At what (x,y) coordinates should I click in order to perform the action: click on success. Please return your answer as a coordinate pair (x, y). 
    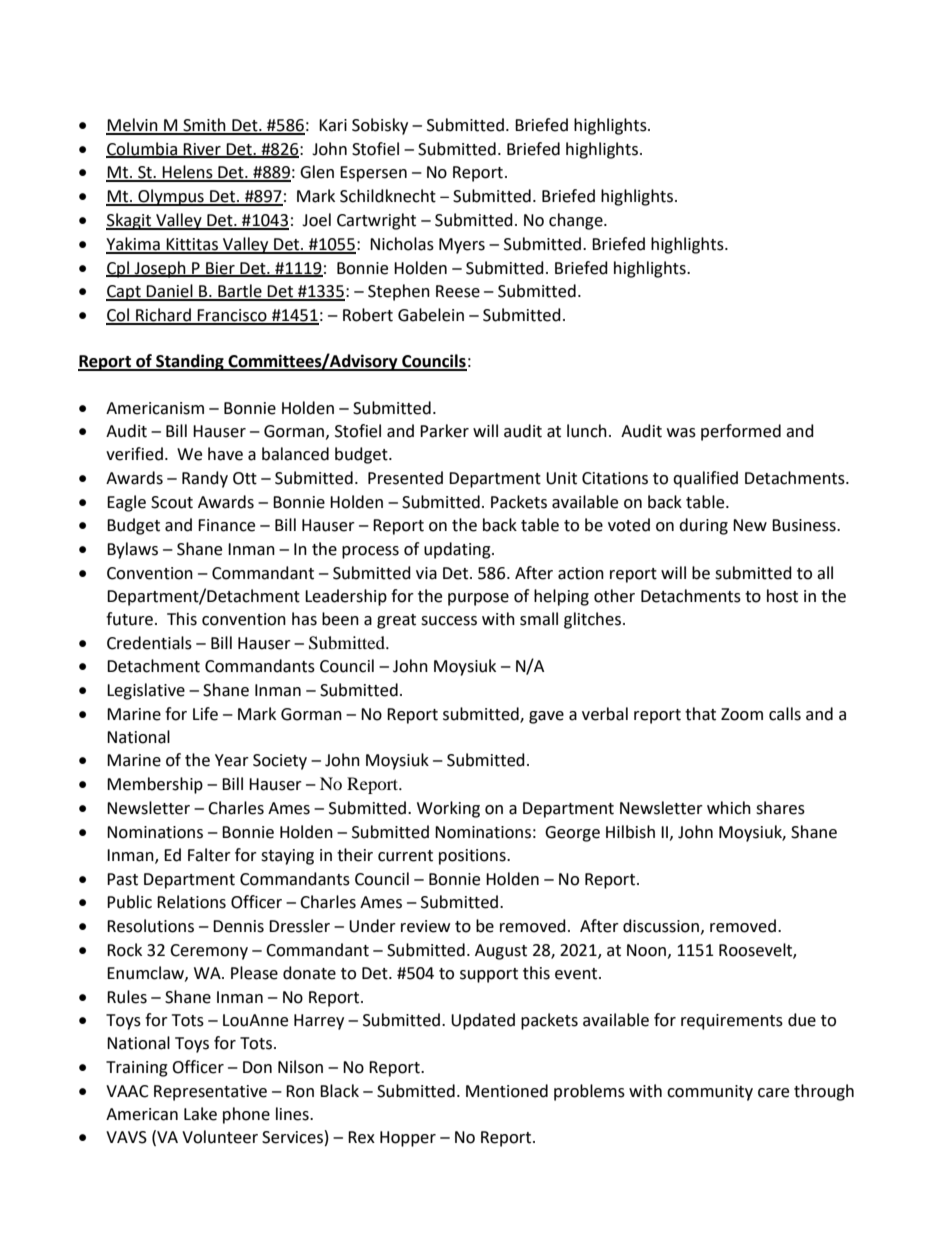
    Looking at the image, I should click on (449, 621).
